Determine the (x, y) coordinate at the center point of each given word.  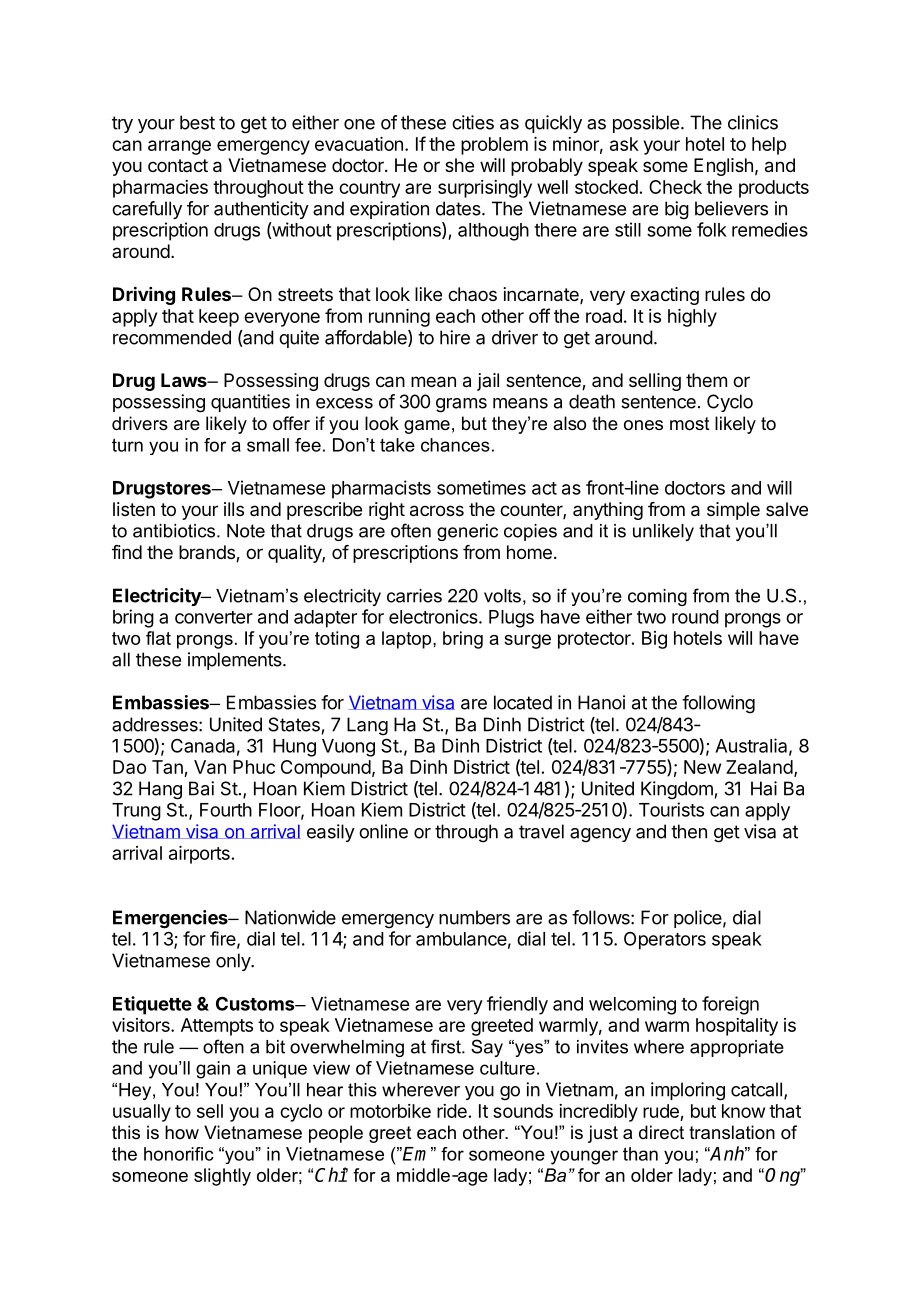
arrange (179, 147)
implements (236, 661)
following (718, 704)
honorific (179, 1154)
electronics (434, 616)
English (723, 167)
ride (452, 1111)
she (459, 165)
